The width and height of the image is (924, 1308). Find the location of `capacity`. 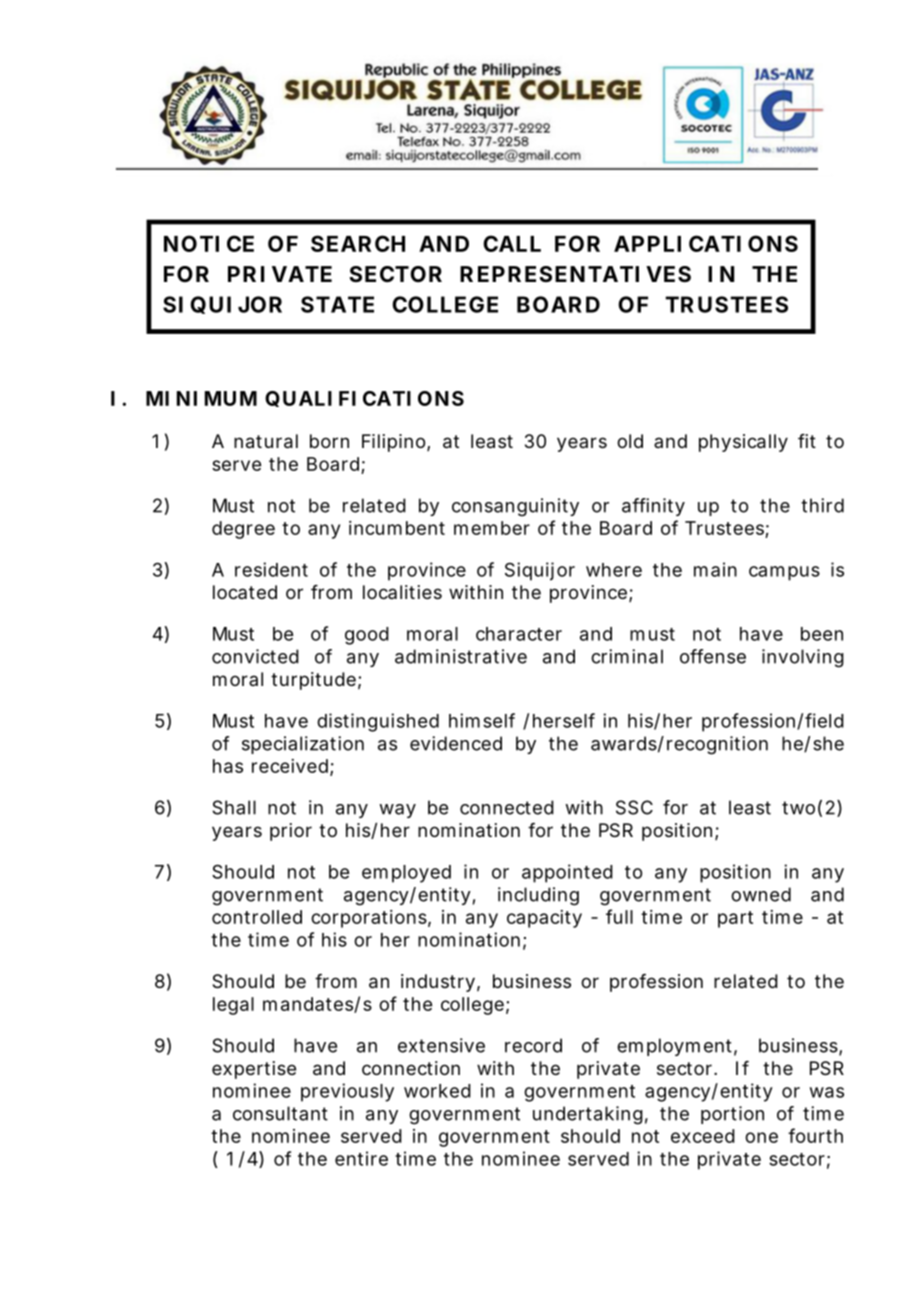

capacity is located at coordinates (544, 919).
